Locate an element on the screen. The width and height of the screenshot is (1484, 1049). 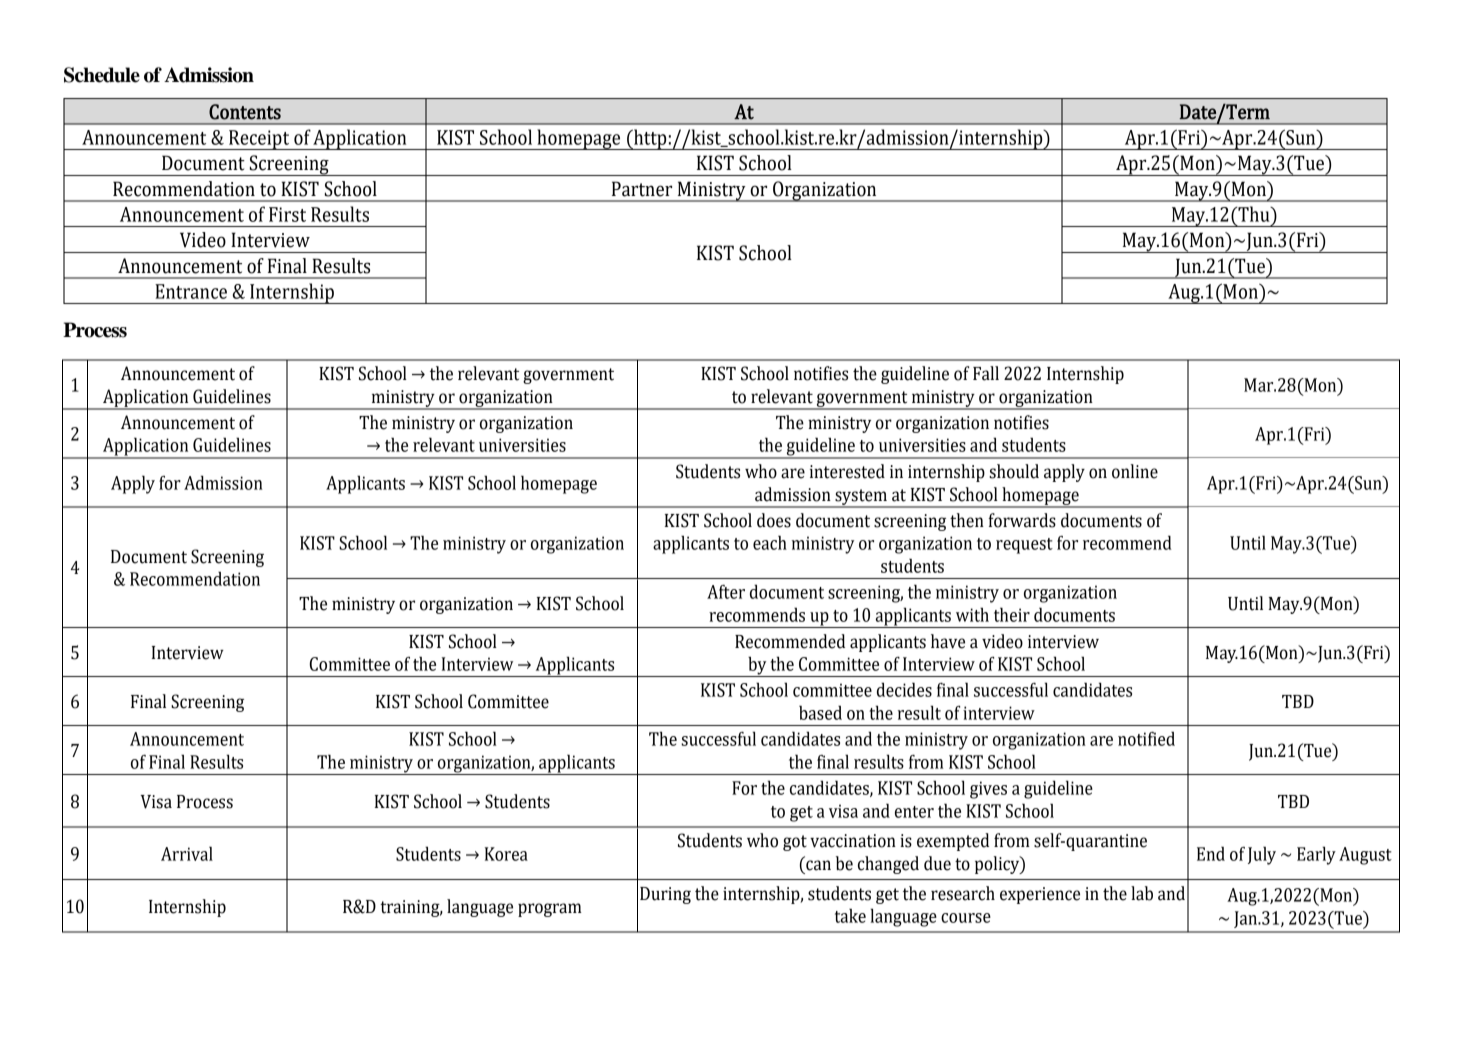
Partner is located at coordinates (642, 189).
